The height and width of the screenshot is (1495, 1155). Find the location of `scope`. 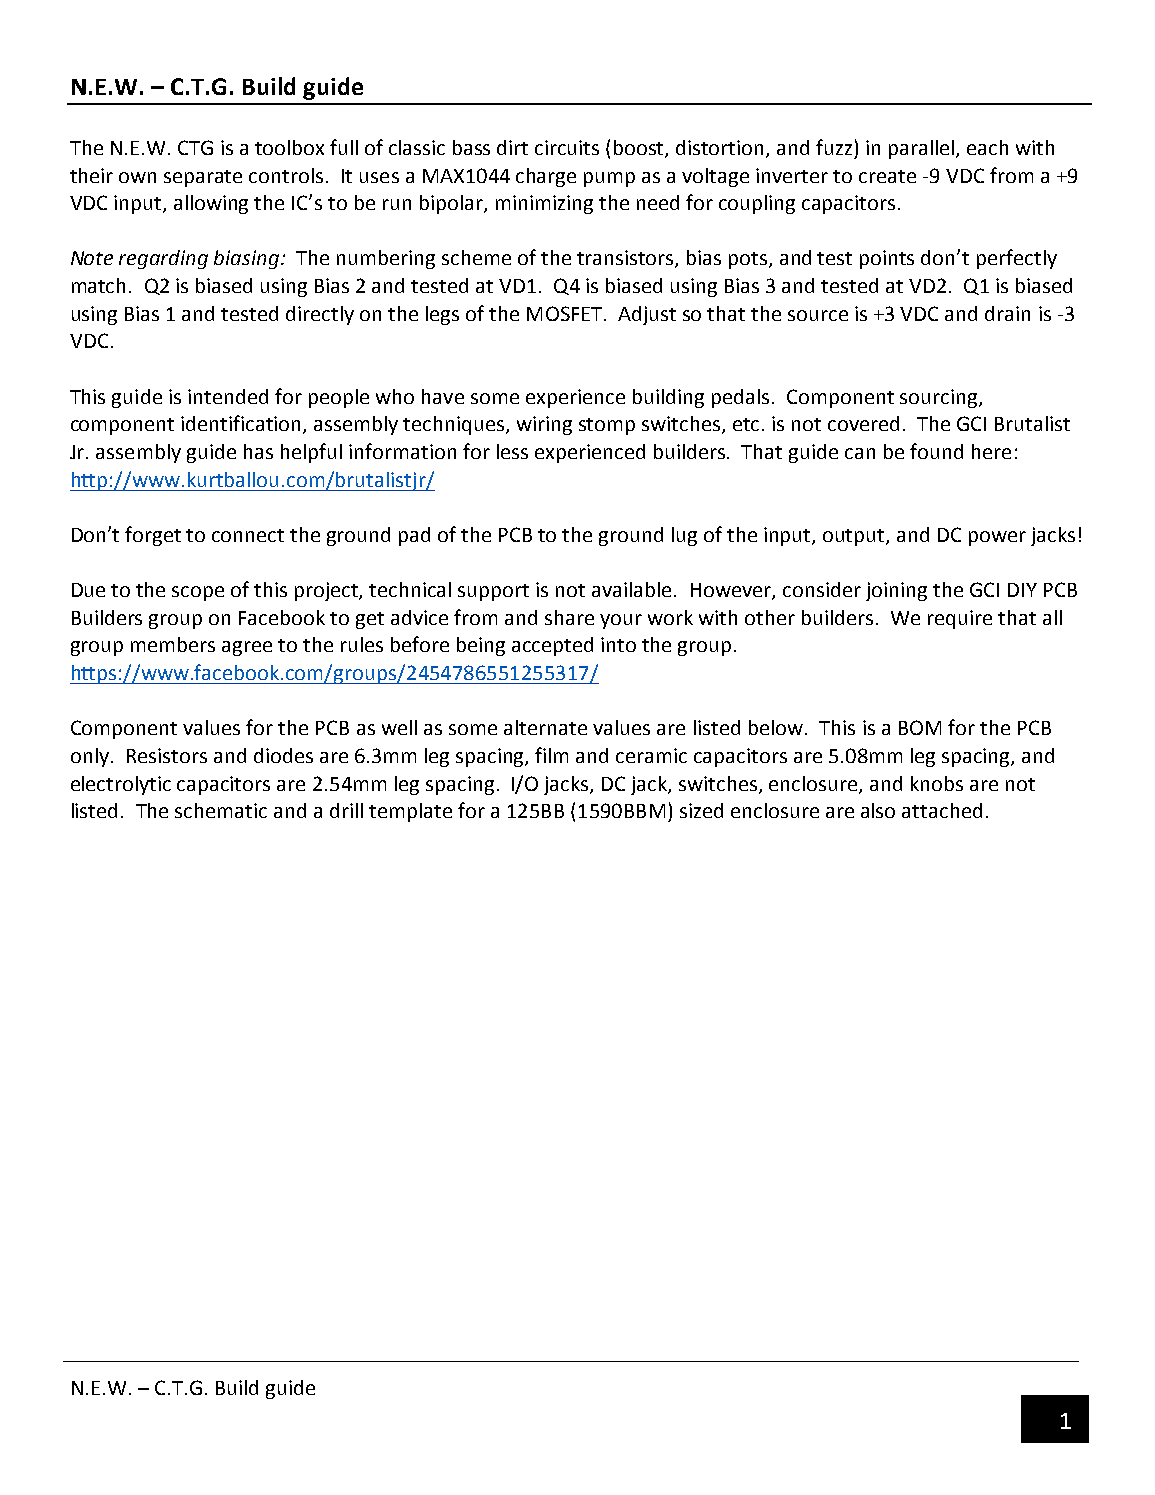

scope is located at coordinates (198, 593).
